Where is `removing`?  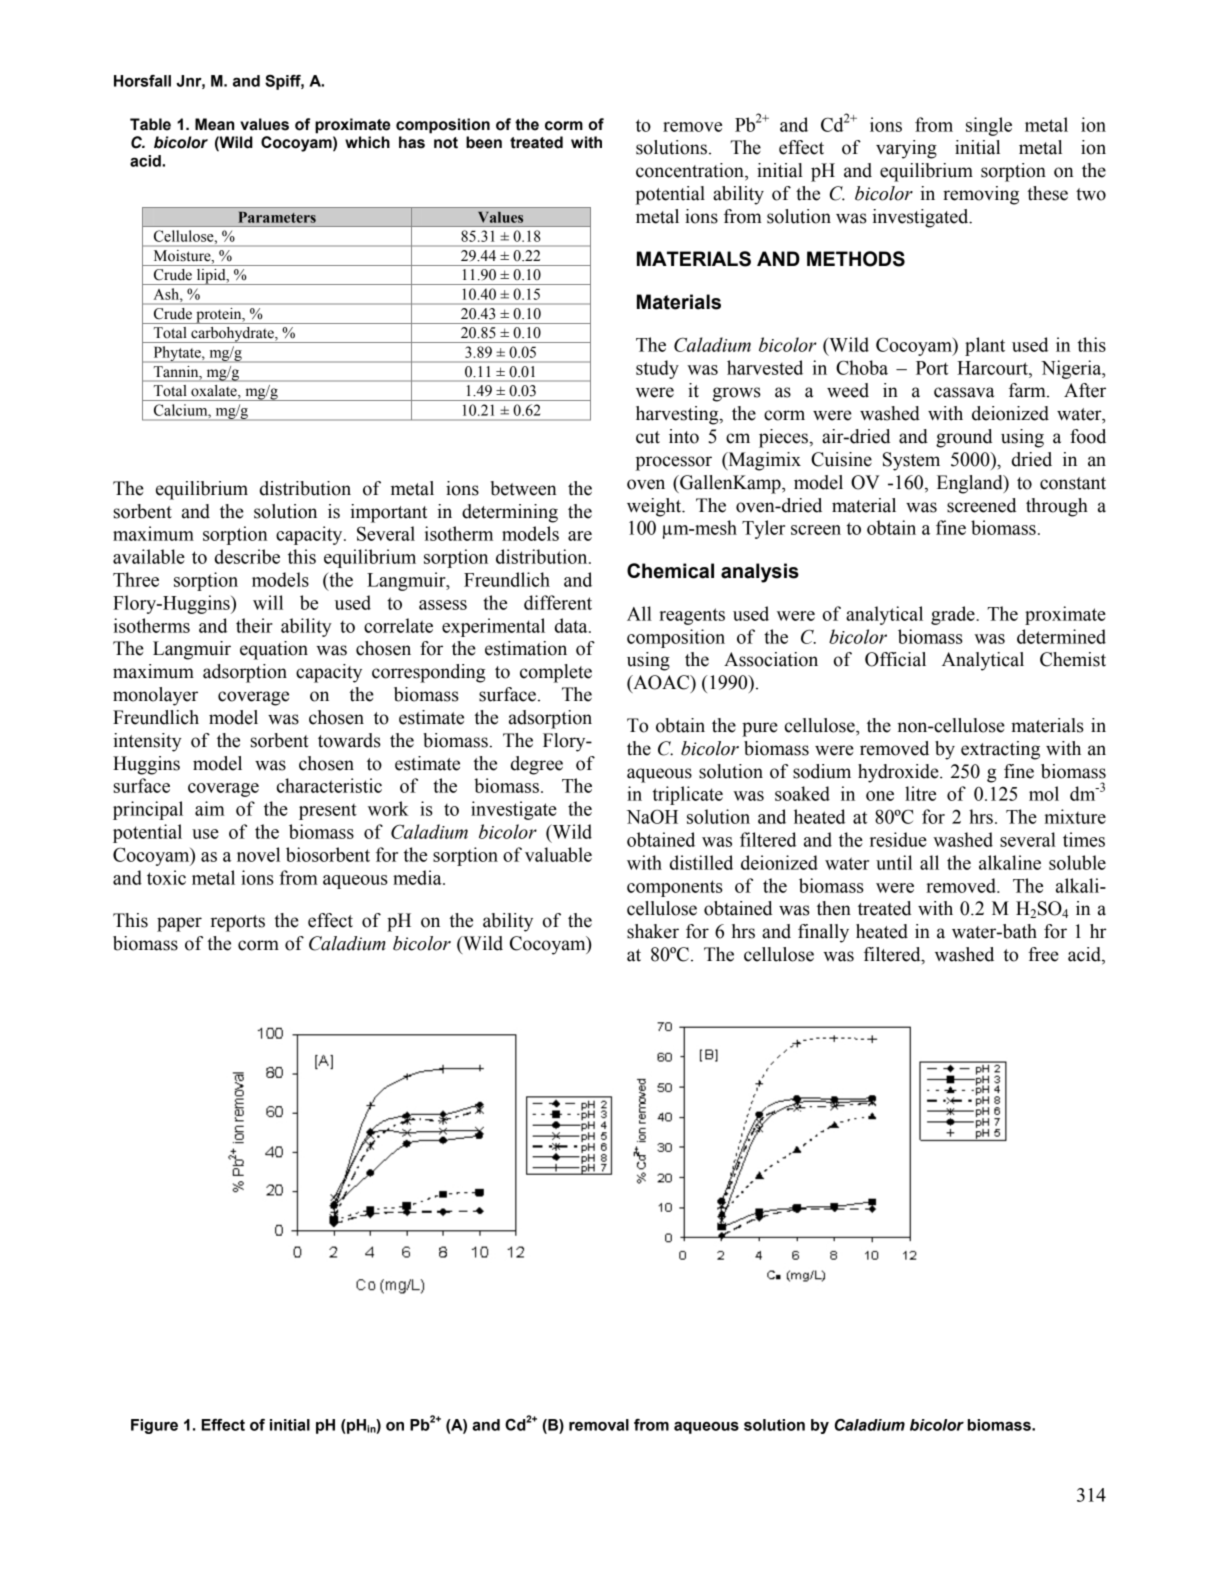
removing is located at coordinates (981, 195).
